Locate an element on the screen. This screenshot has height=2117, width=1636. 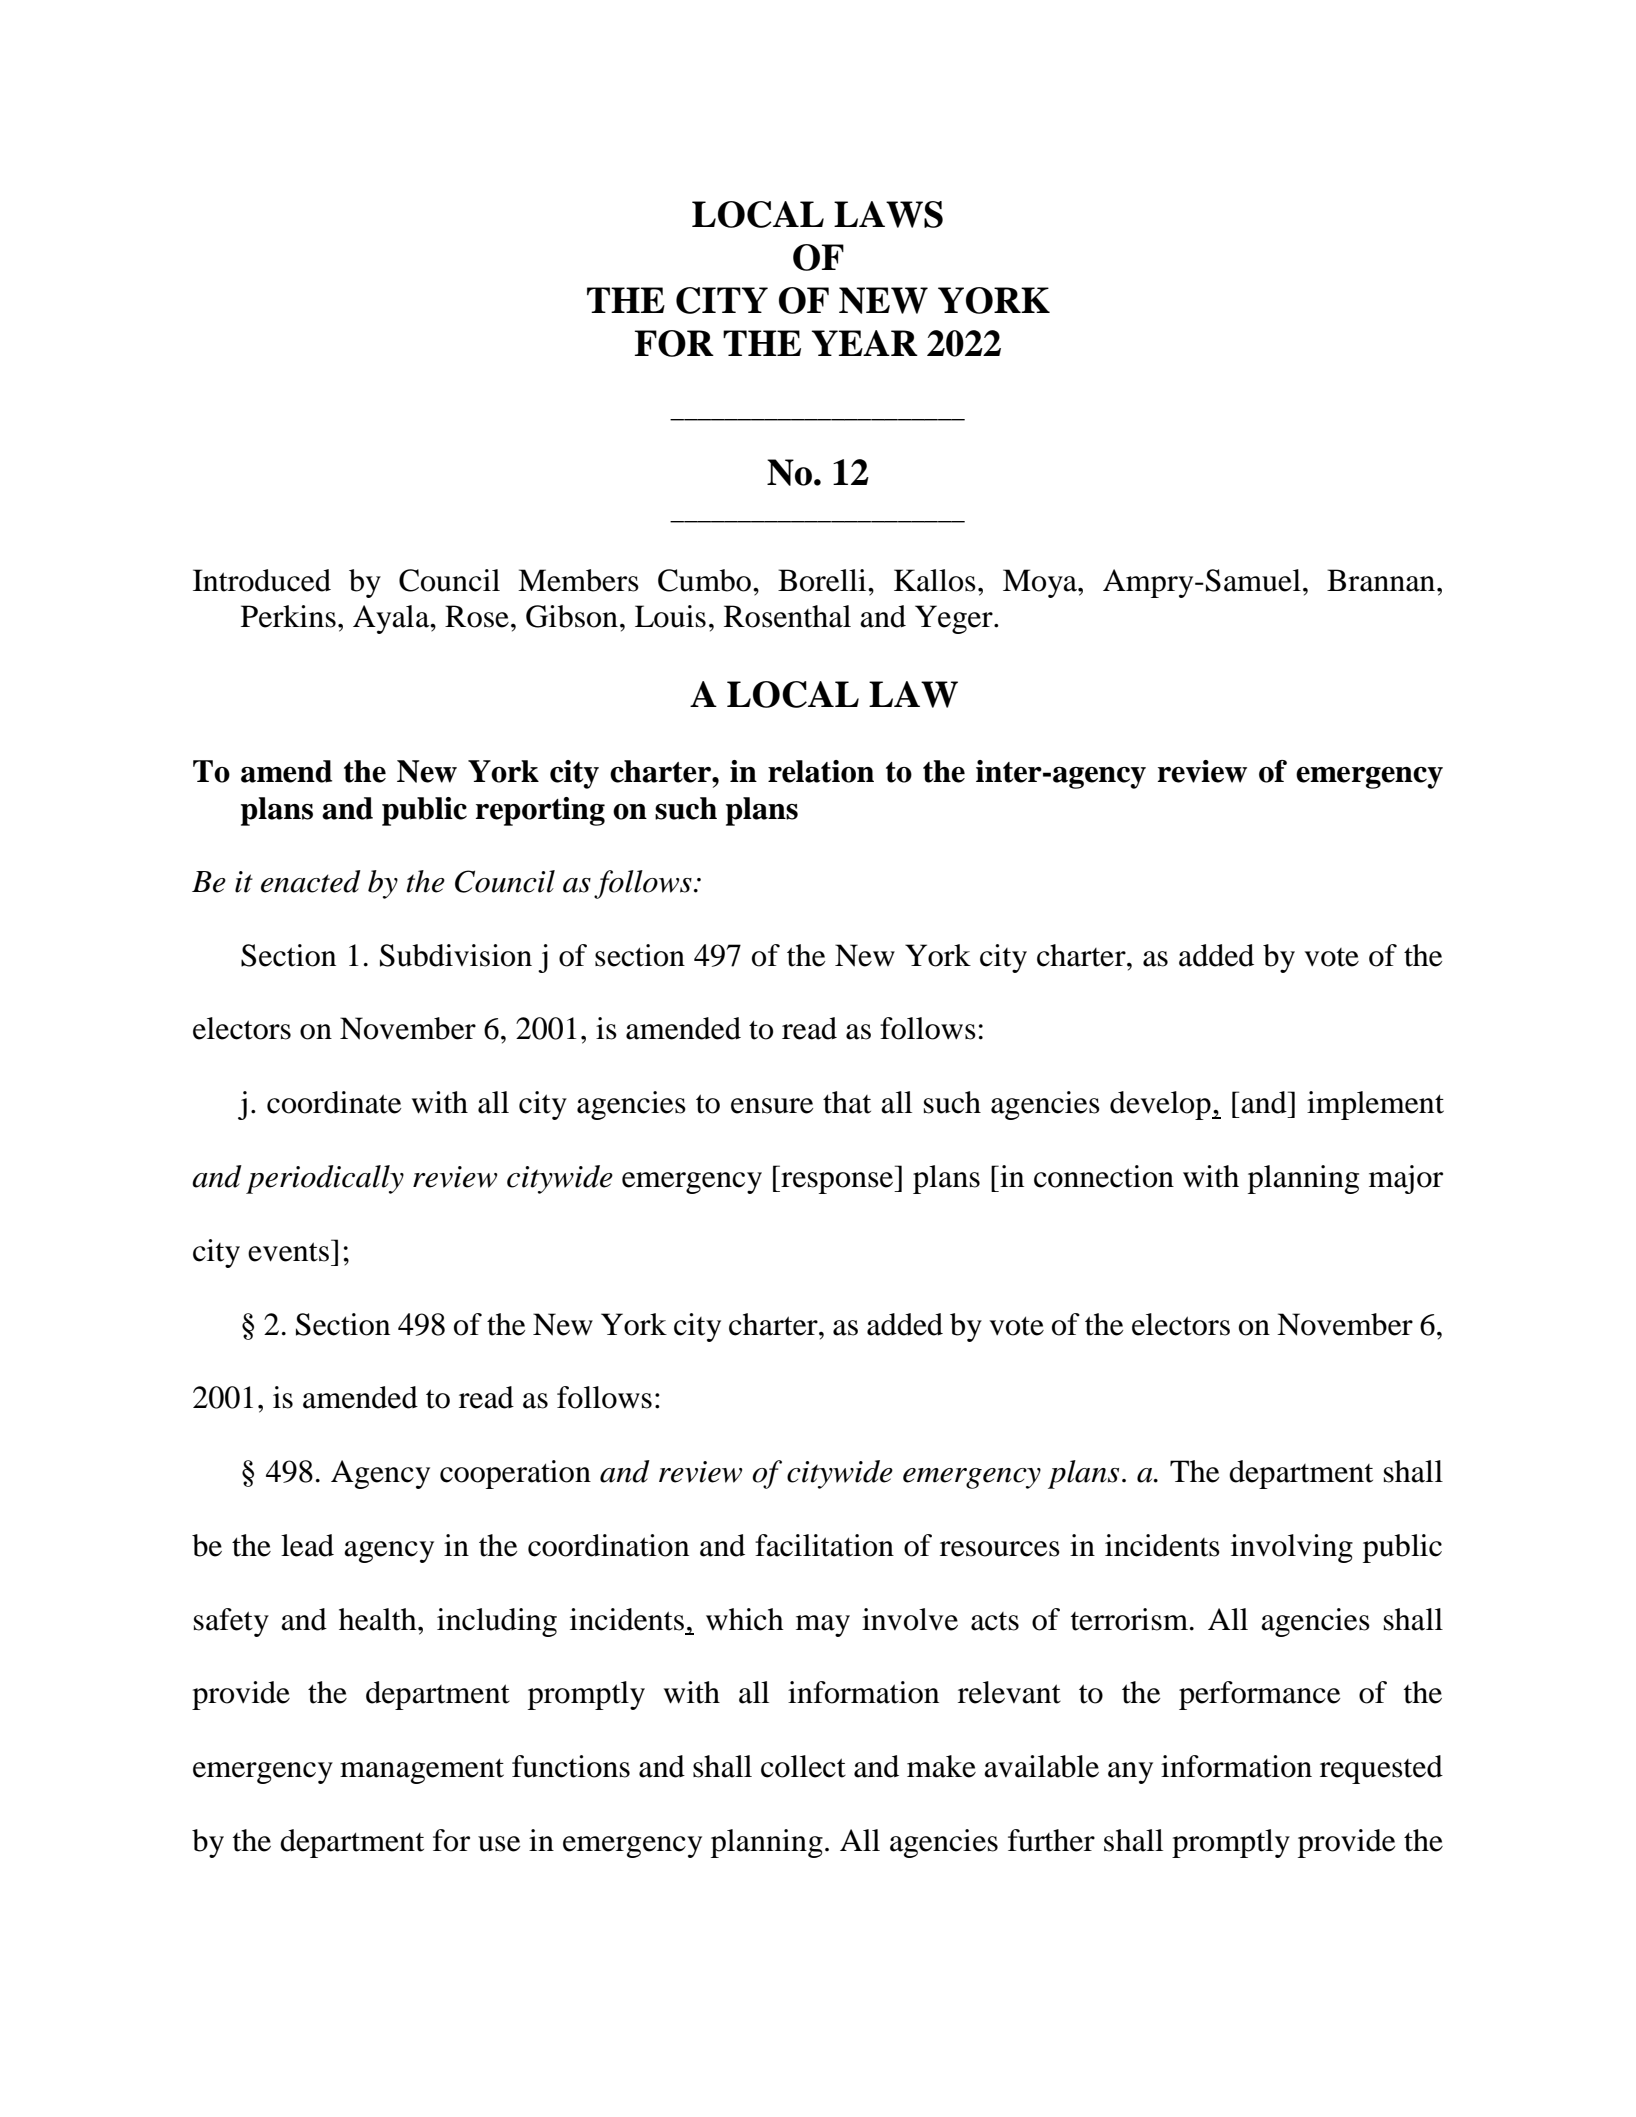
major is located at coordinates (1406, 1179).
